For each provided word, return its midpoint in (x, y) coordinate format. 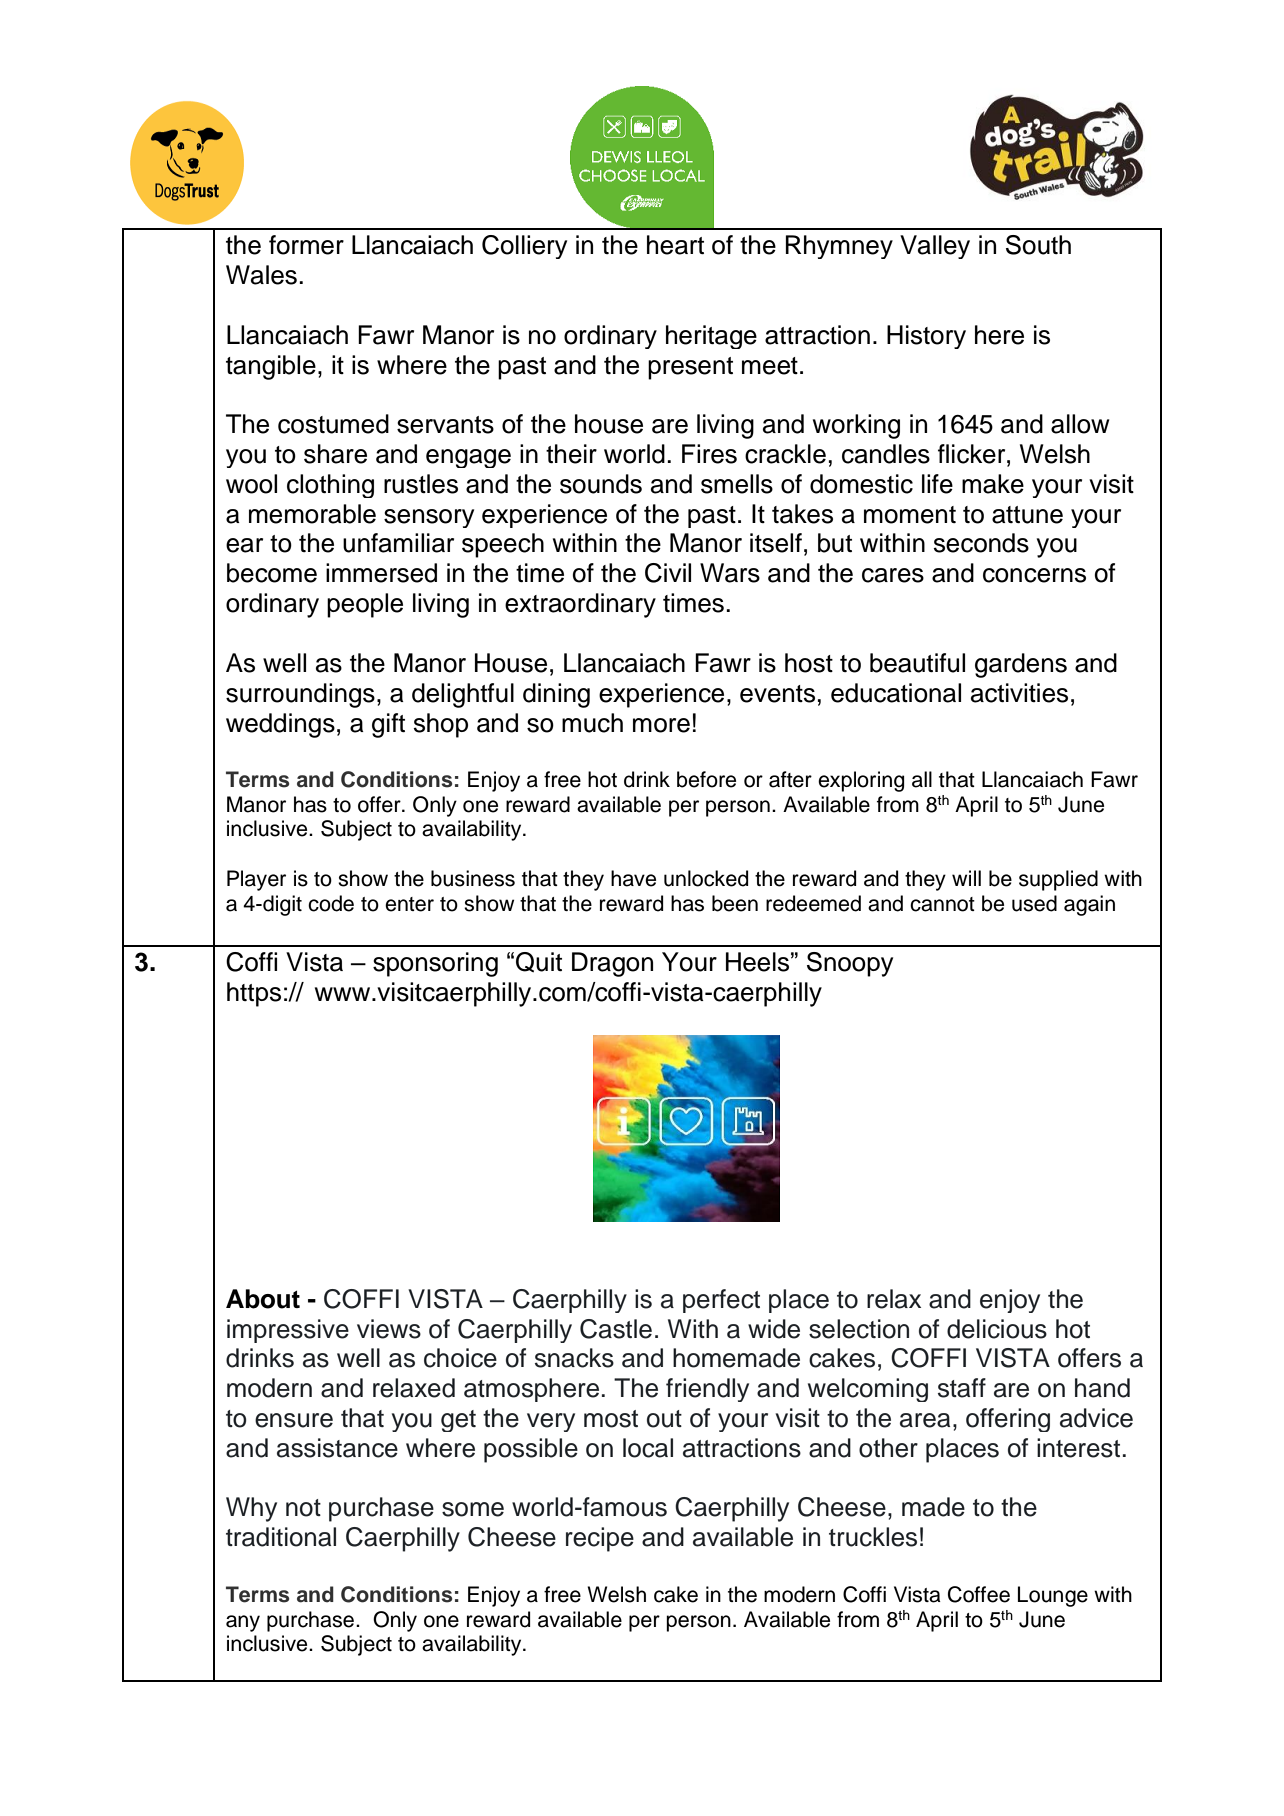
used (1034, 903)
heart (675, 245)
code (331, 903)
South (1038, 245)
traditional (281, 1537)
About (263, 1299)
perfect (721, 1301)
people (365, 605)
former (306, 245)
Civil (668, 573)
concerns (1034, 575)
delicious (997, 1329)
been (735, 903)
